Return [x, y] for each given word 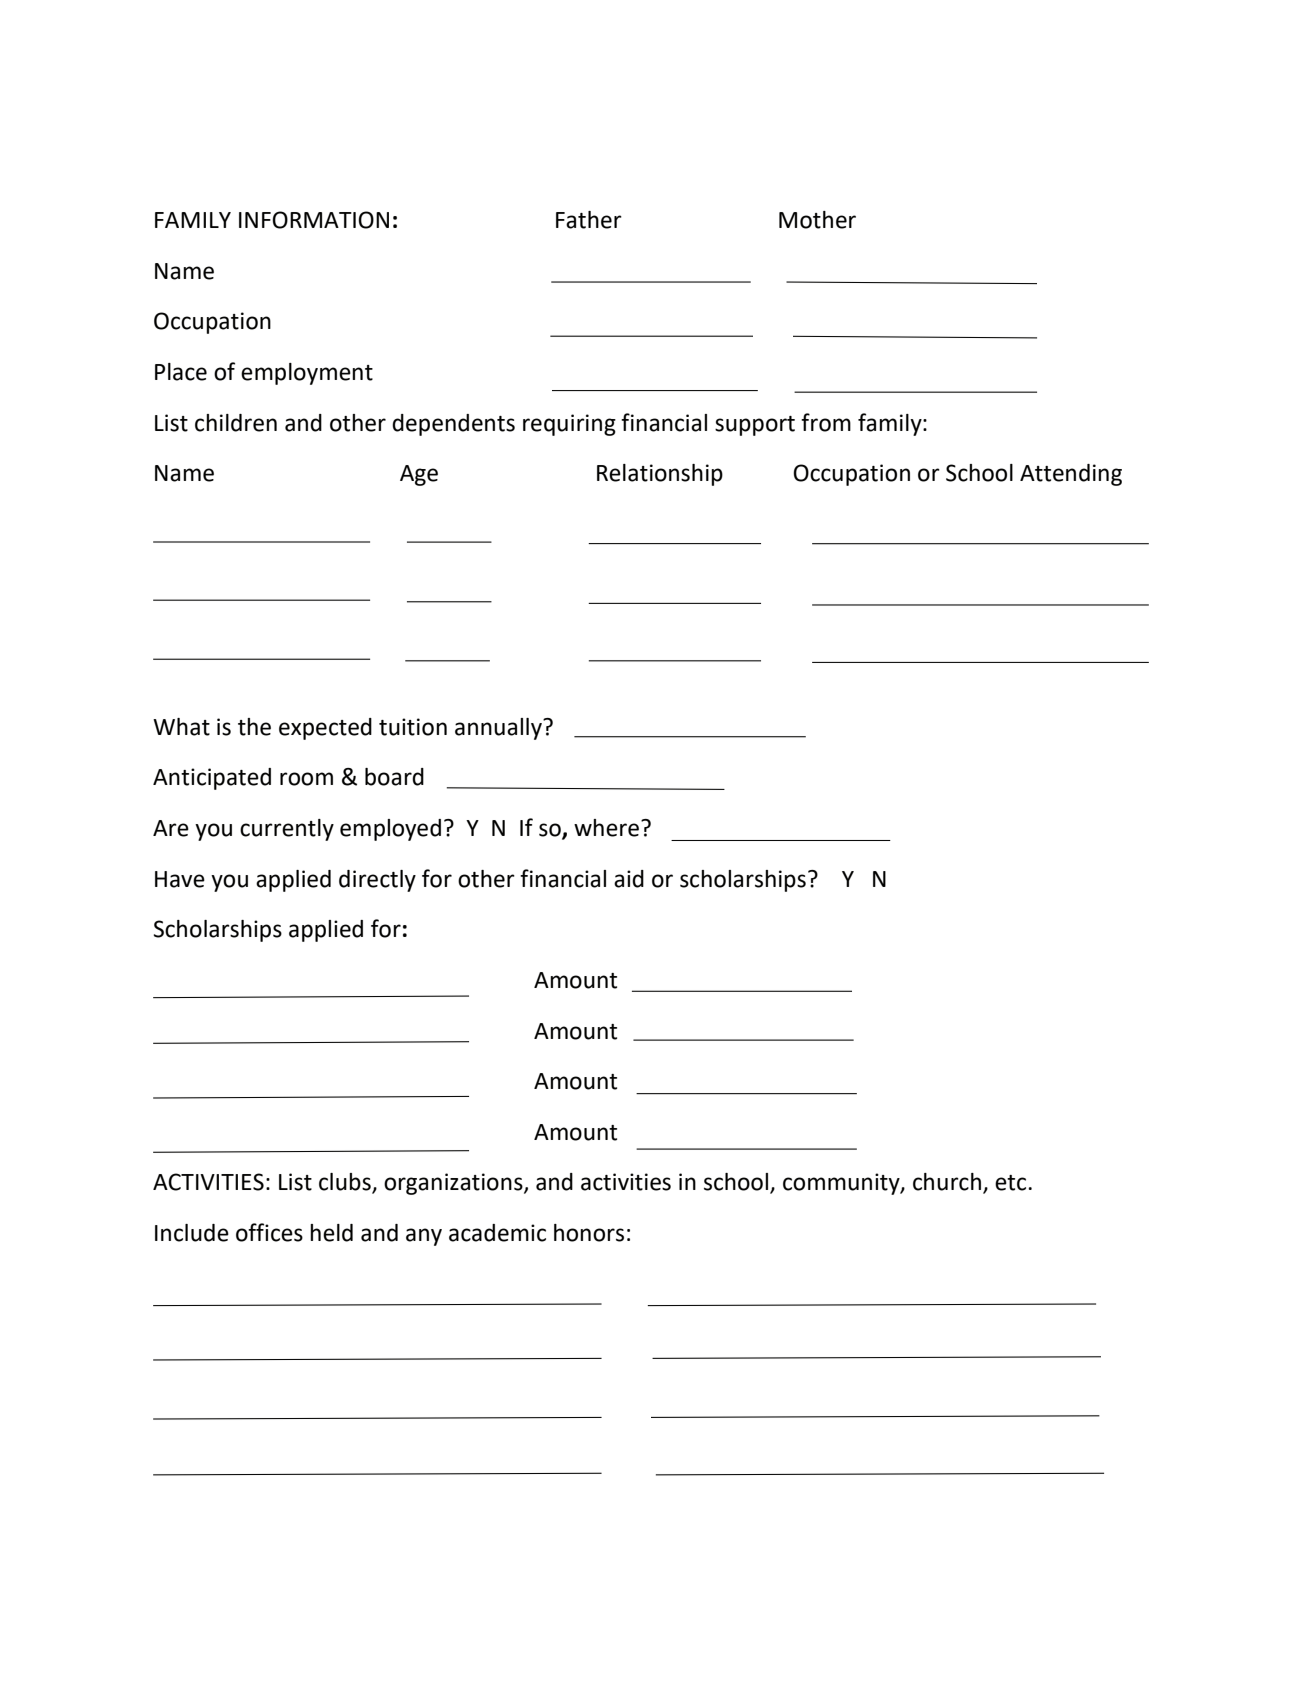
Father [589, 220]
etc [1012, 1183]
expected [325, 729]
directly [377, 881]
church [947, 1182]
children [236, 423]
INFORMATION [314, 220]
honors [589, 1233]
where [606, 828]
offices [269, 1232]
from [826, 422]
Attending [1071, 475]
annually [499, 729]
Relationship [660, 475]
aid [629, 879]
